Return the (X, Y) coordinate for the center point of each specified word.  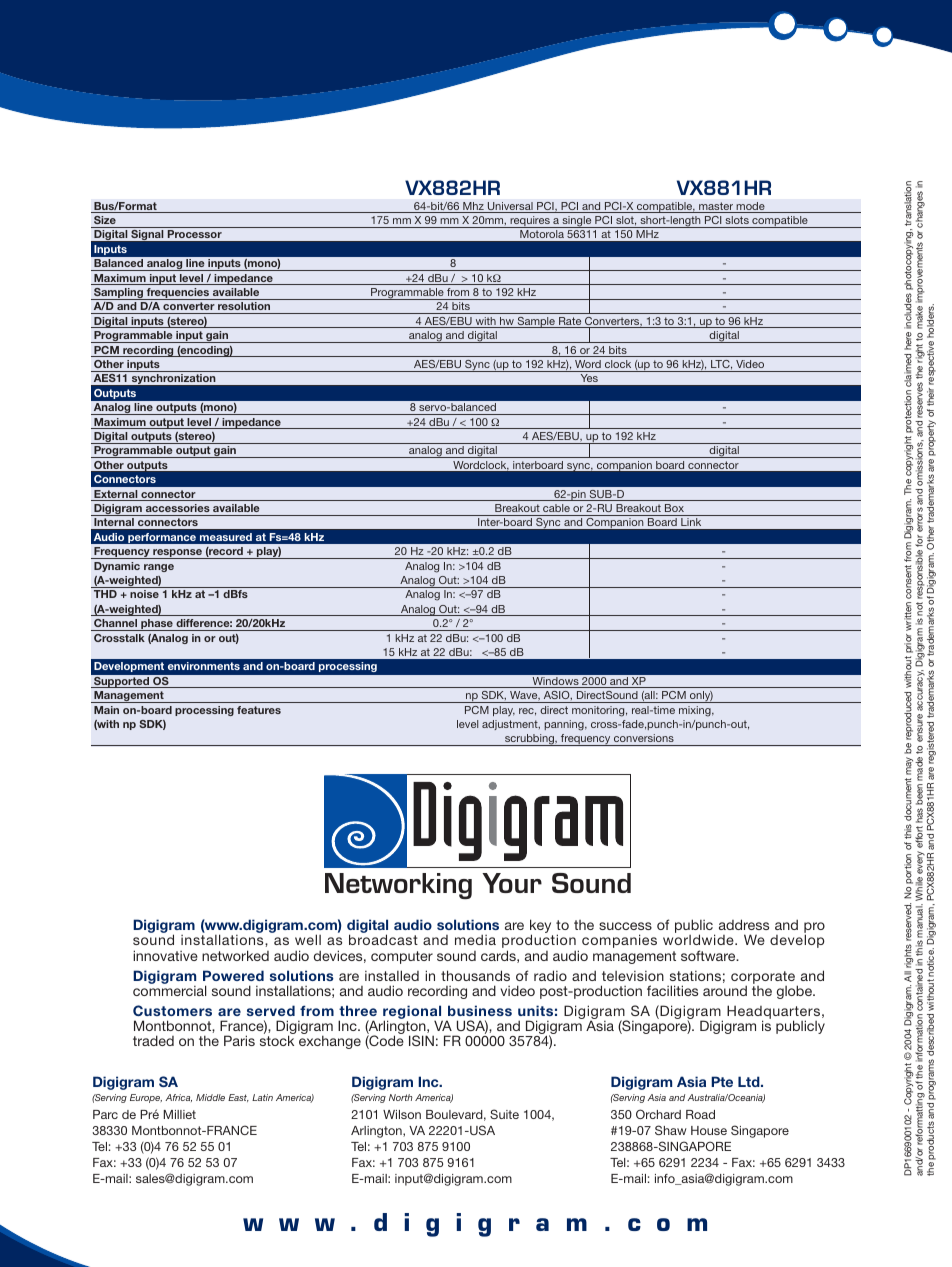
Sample (536, 322)
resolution (244, 308)
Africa (178, 1098)
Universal (510, 207)
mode (751, 207)
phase (157, 625)
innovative (165, 955)
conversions (644, 738)
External (116, 495)
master (716, 207)
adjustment (511, 725)
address (744, 924)
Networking (398, 886)
